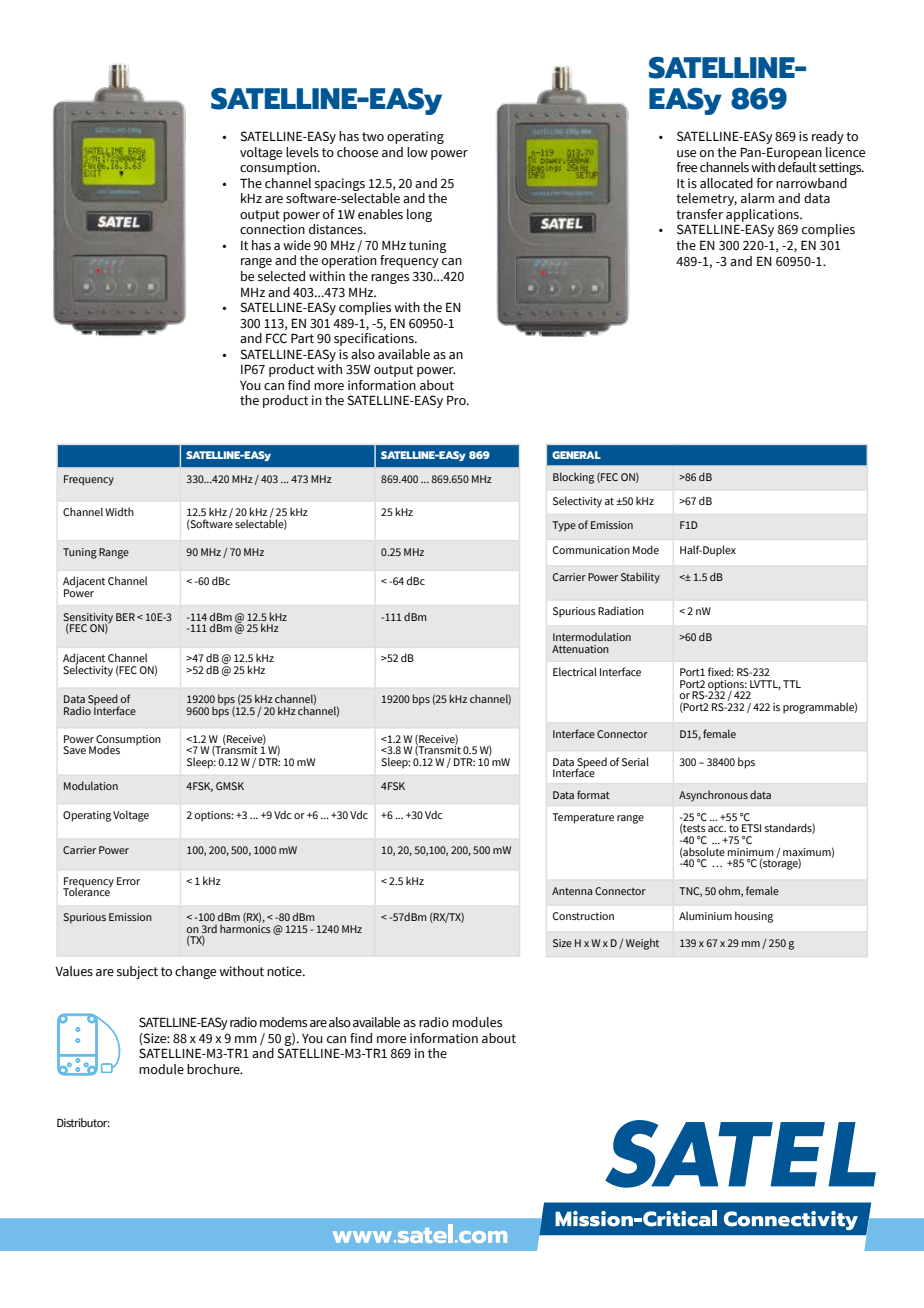 The height and width of the screenshot is (1308, 924). What do you see at coordinates (74, 750) in the screenshot?
I see `Save` at bounding box center [74, 750].
